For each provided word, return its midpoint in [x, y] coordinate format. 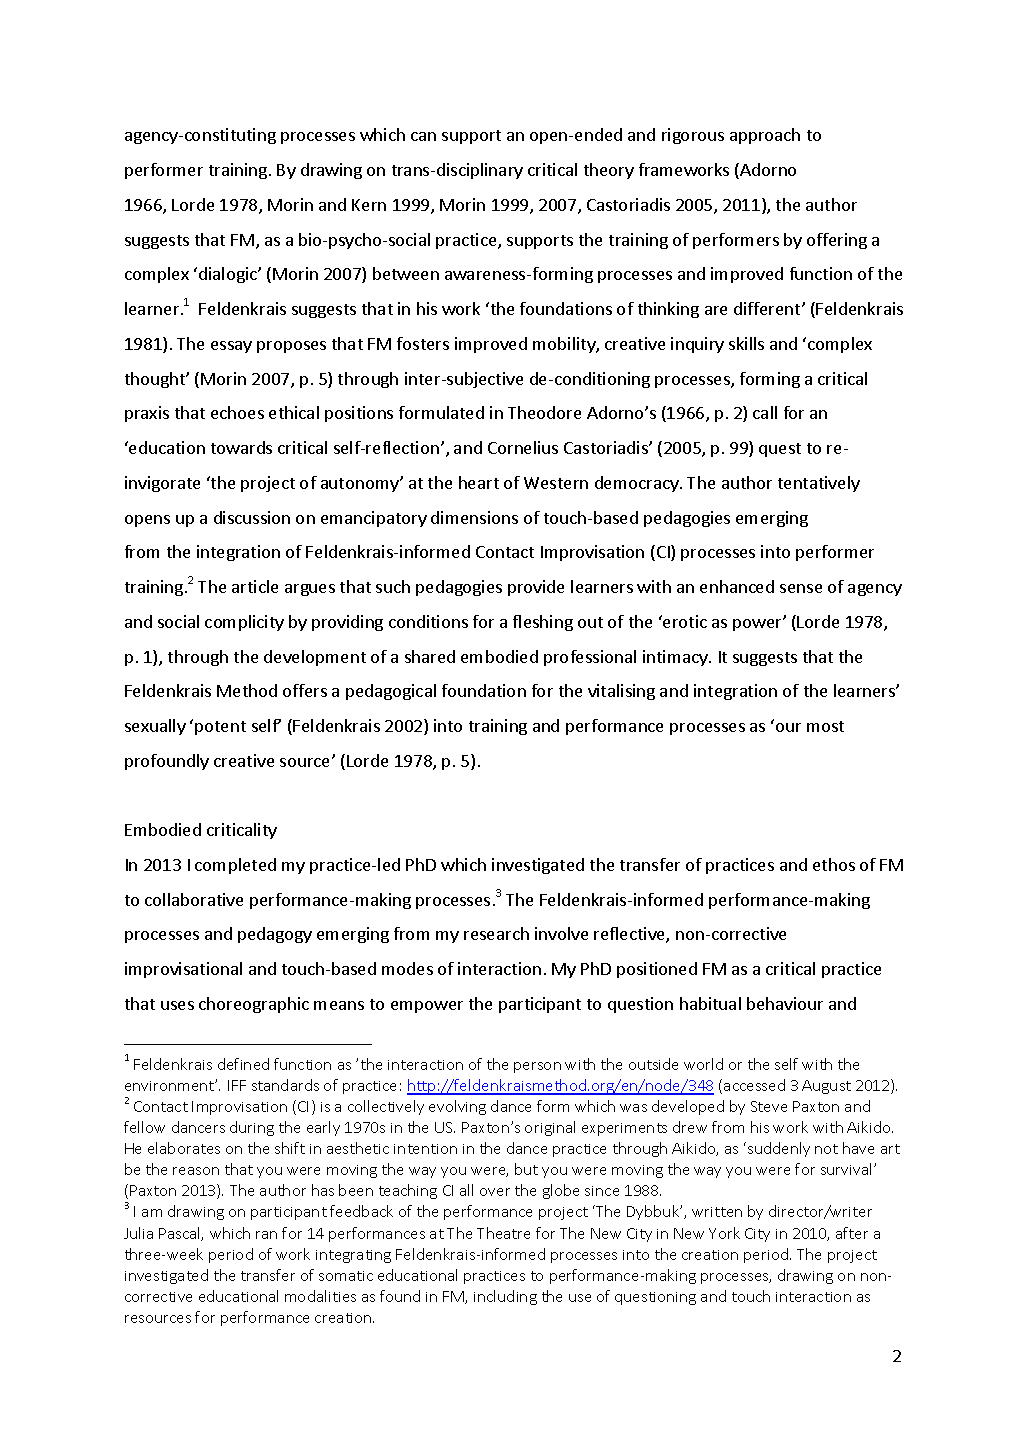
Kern [369, 205]
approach [765, 136]
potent [220, 728]
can [423, 136]
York [724, 1233]
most [825, 726]
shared [430, 656]
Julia [138, 1233]
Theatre [503, 1233]
